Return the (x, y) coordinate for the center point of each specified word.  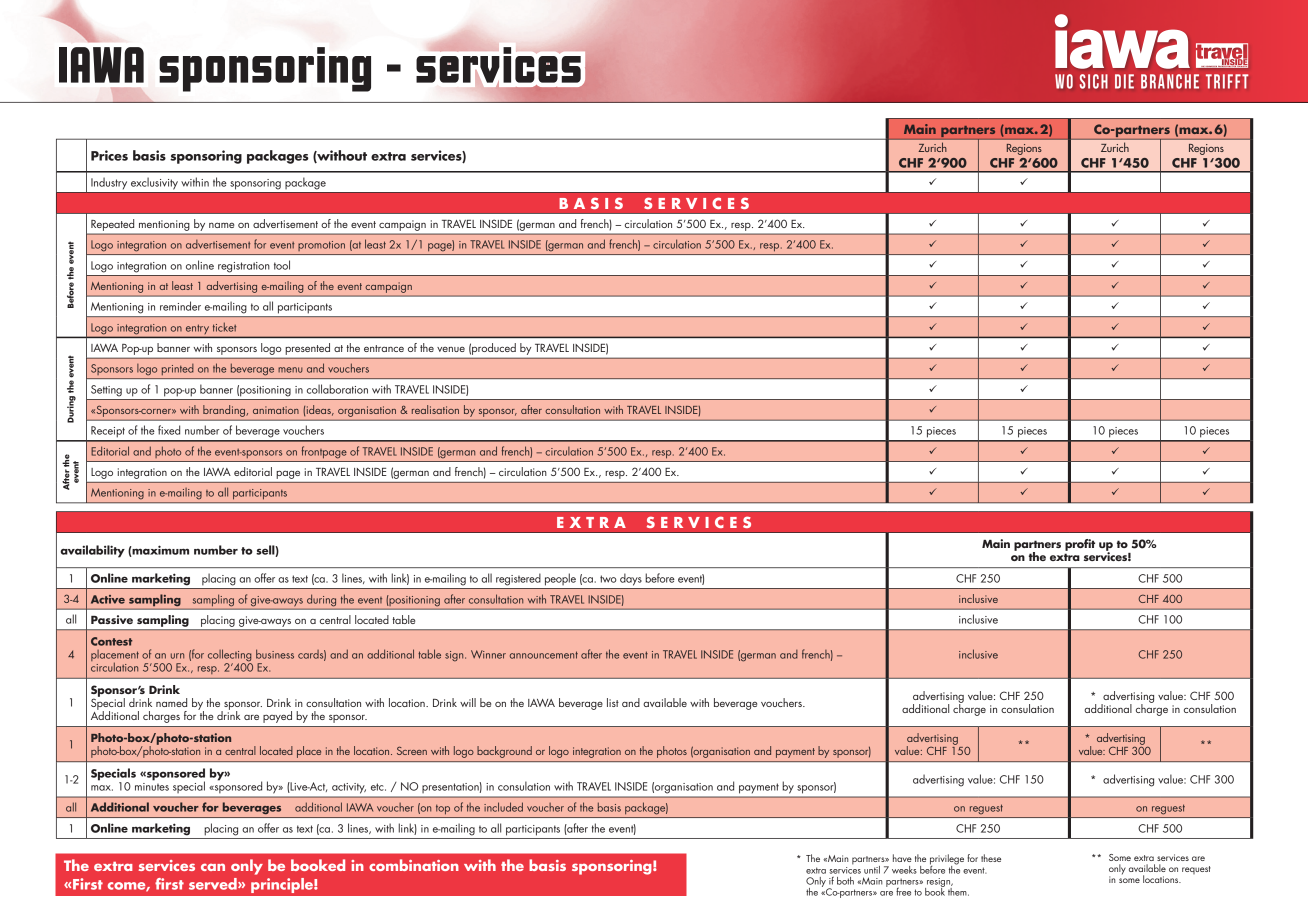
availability (92, 551)
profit (1080, 545)
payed (277, 717)
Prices (109, 155)
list (613, 702)
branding (224, 411)
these (991, 858)
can (213, 867)
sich (1094, 81)
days (631, 579)
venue (451, 349)
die (1124, 81)
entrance (384, 348)
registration (243, 267)
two (608, 579)
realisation (435, 409)
